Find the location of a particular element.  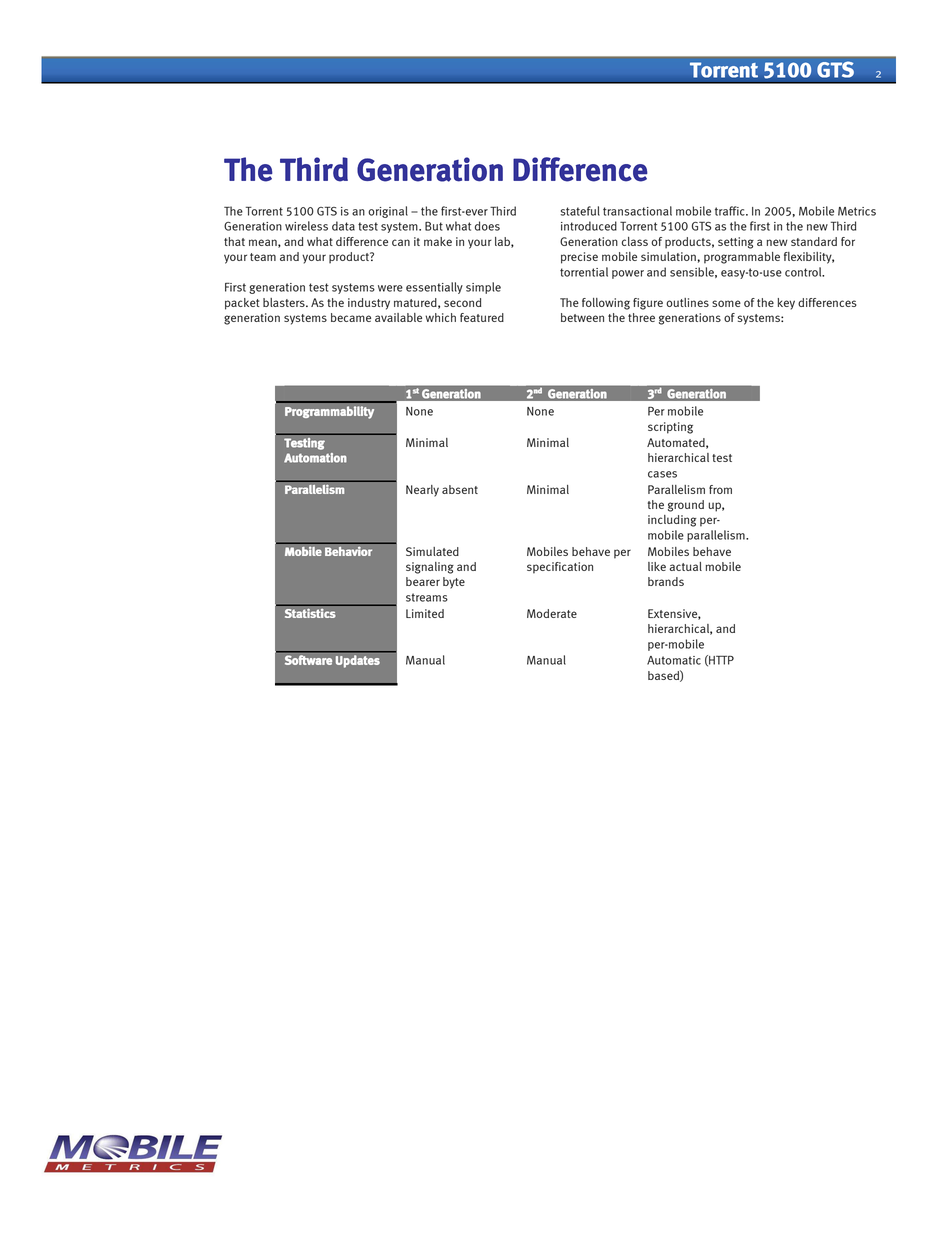

Moderate is located at coordinates (552, 613).
